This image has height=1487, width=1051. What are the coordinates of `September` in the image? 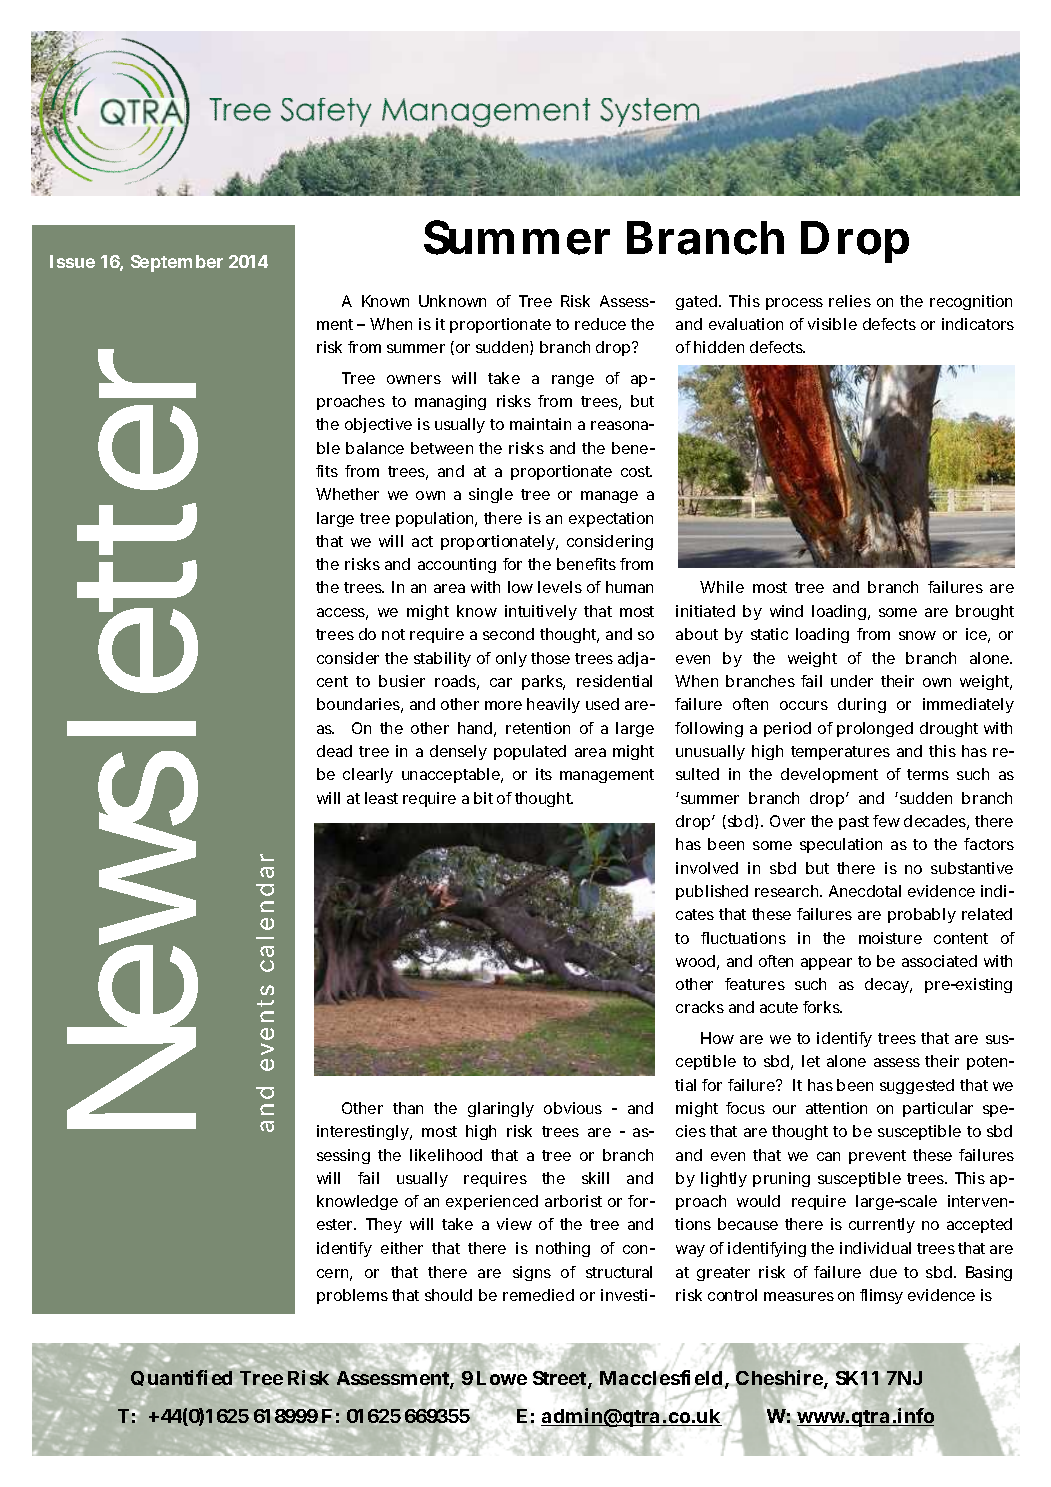 It's located at (177, 263).
